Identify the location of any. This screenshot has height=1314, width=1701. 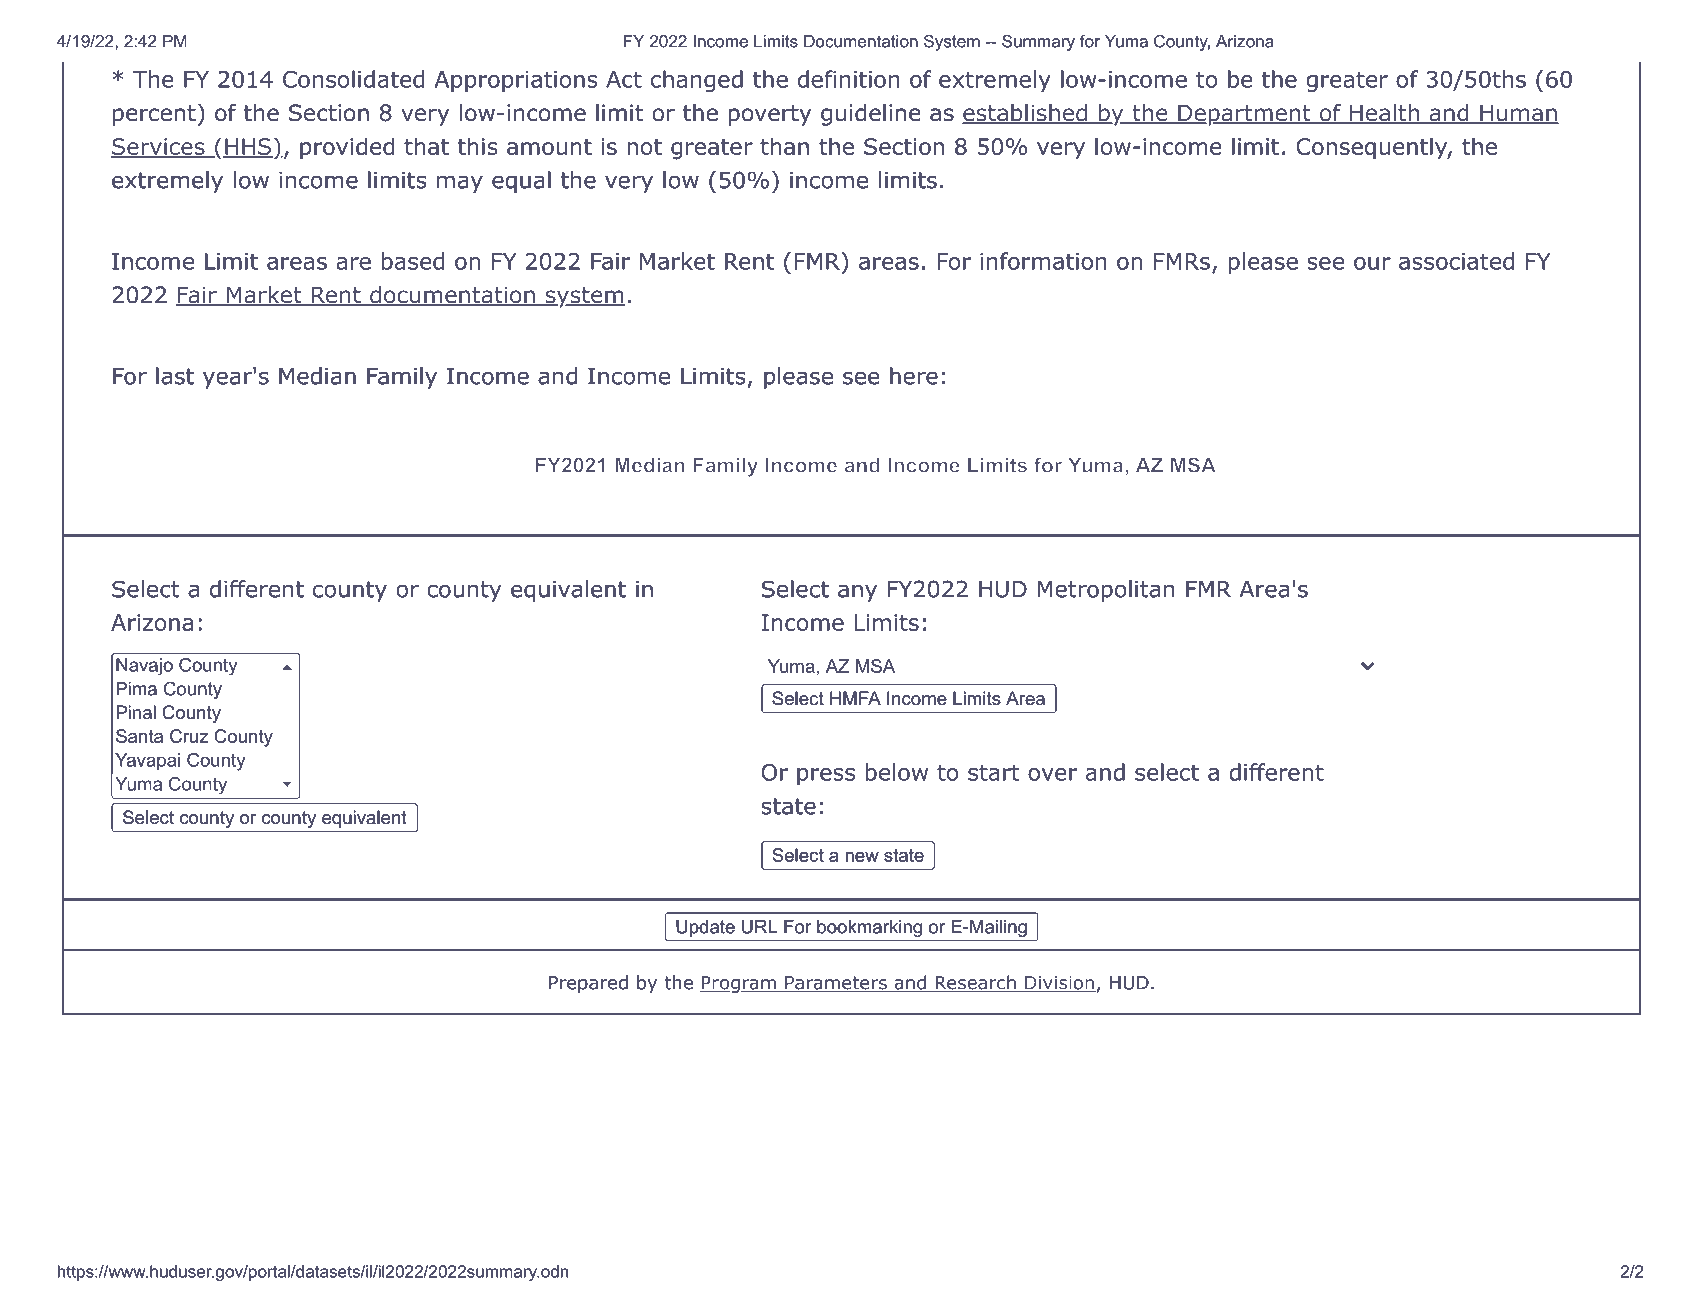
(857, 593).
